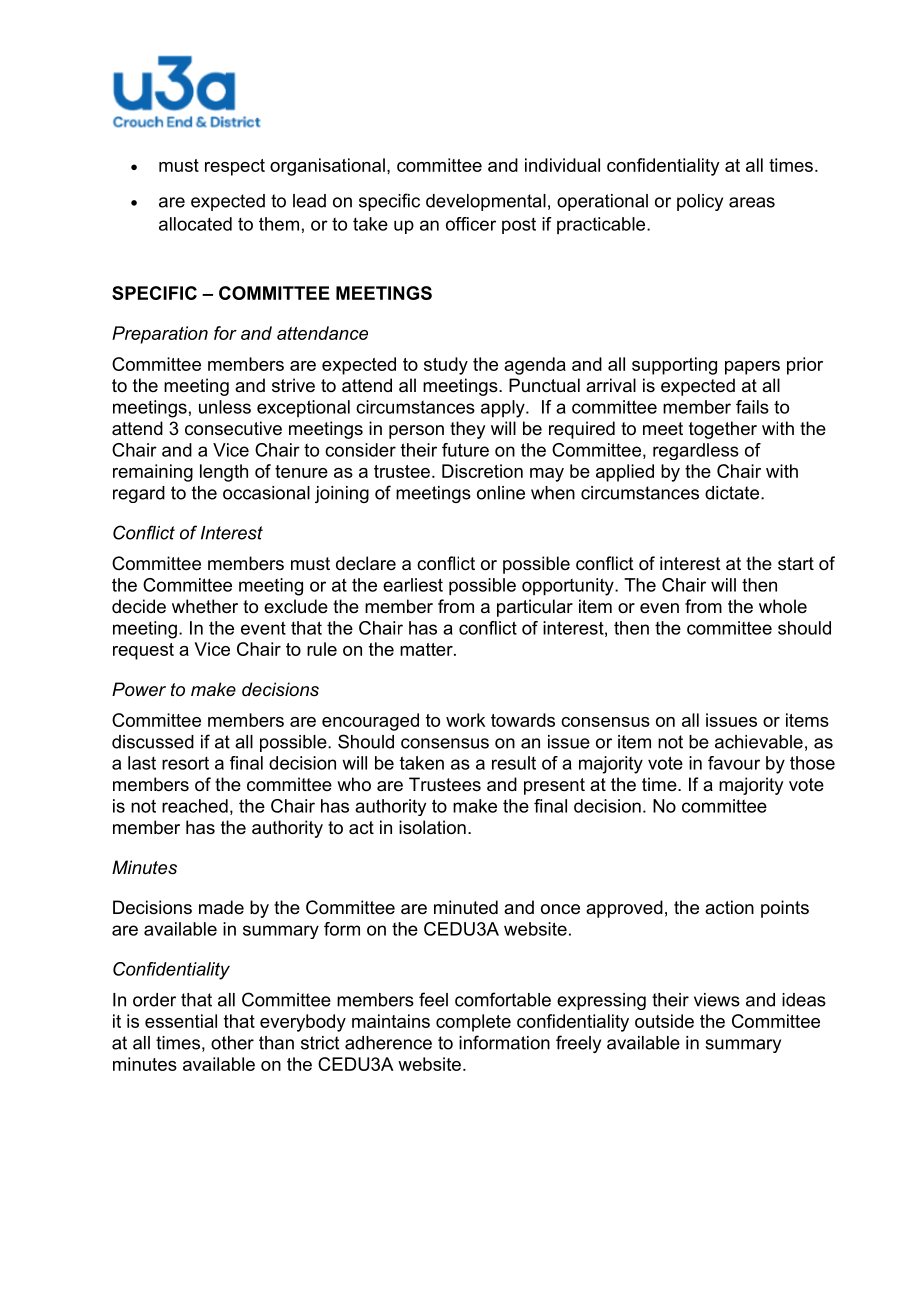  What do you see at coordinates (446, 366) in the screenshot?
I see `study` at bounding box center [446, 366].
